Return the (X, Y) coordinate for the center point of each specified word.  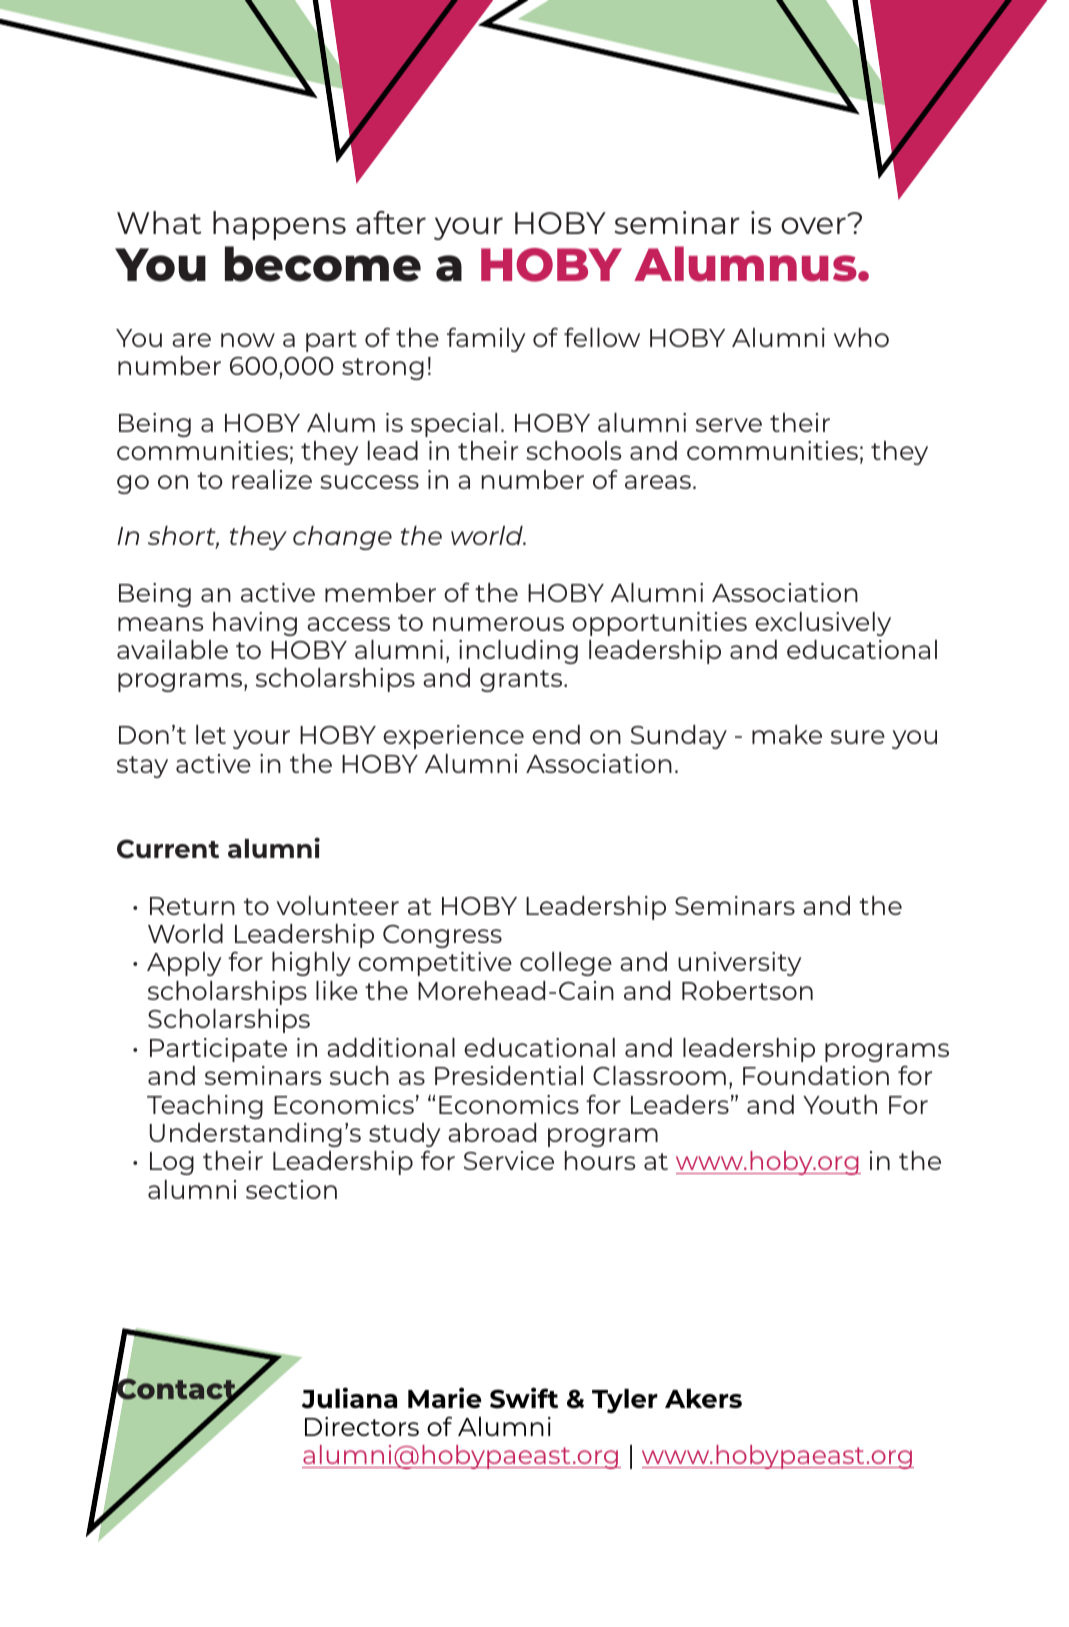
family (486, 339)
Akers (703, 1398)
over (813, 225)
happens (279, 225)
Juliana (349, 1398)
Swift (524, 1398)
